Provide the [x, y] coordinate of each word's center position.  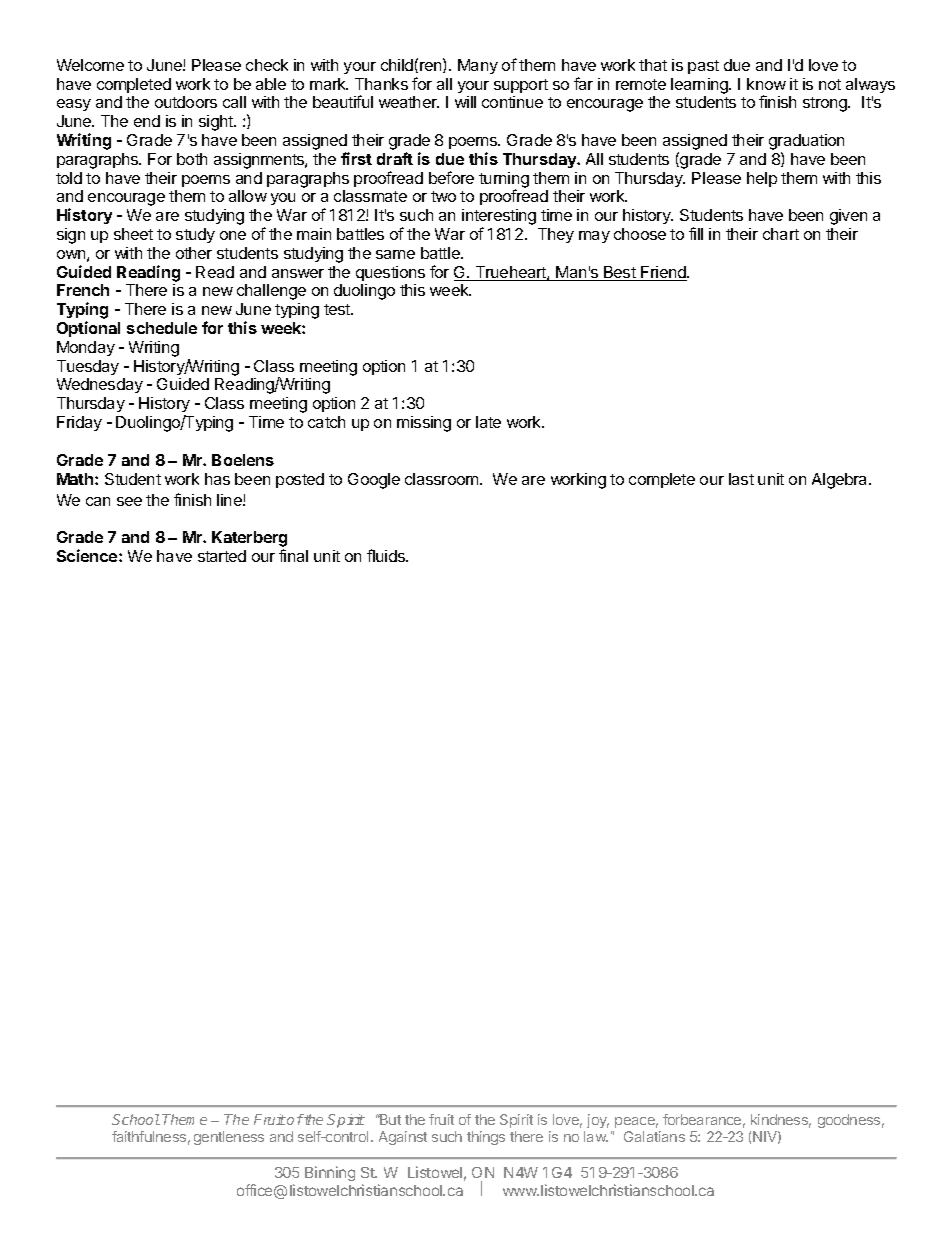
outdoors [186, 102]
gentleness [229, 1138]
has [217, 479]
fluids [387, 555]
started [222, 556]
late [488, 422]
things [486, 1138]
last [741, 479]
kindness [781, 1121]
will [465, 102]
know [766, 84]
